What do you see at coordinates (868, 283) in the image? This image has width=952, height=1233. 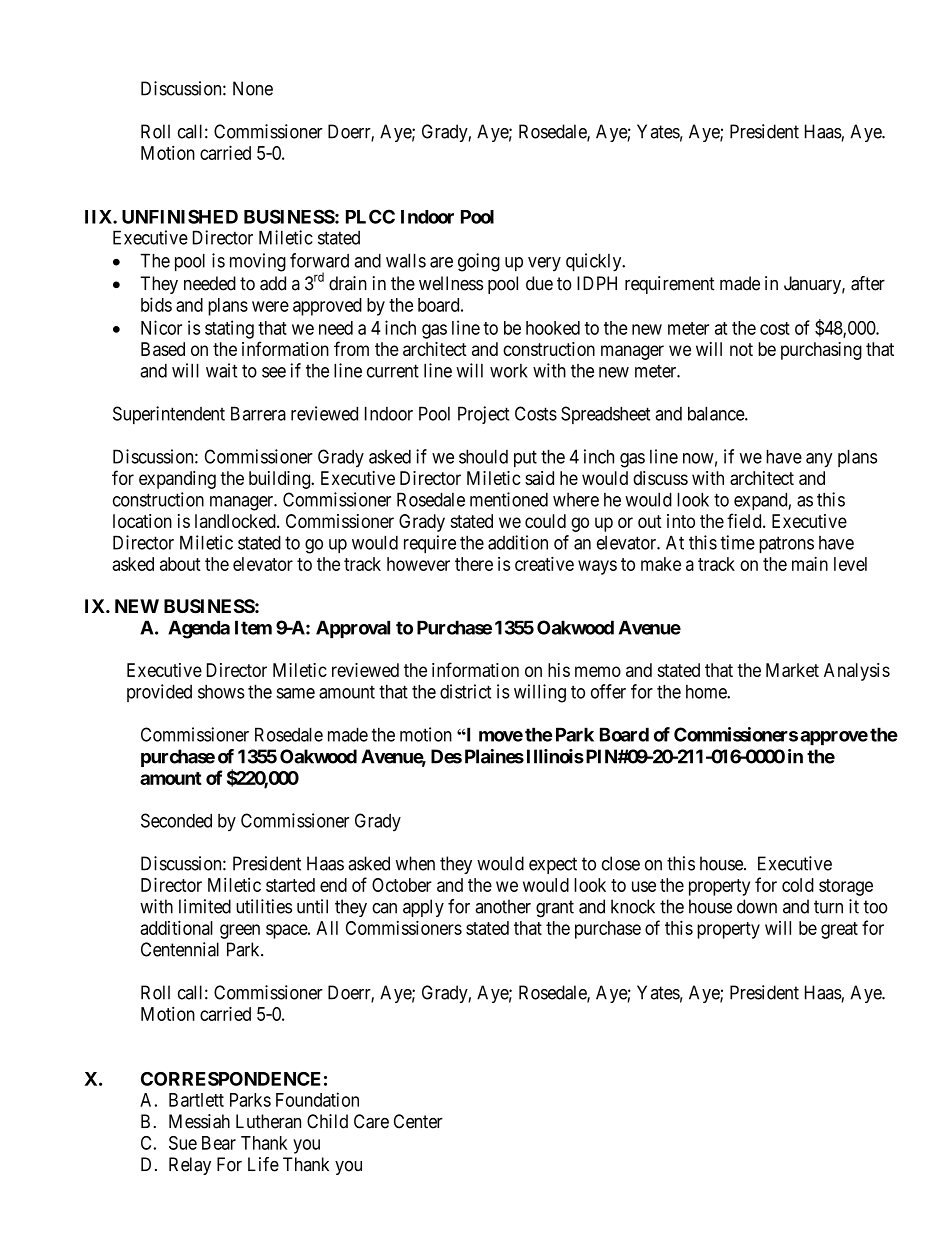 I see `after` at bounding box center [868, 283].
